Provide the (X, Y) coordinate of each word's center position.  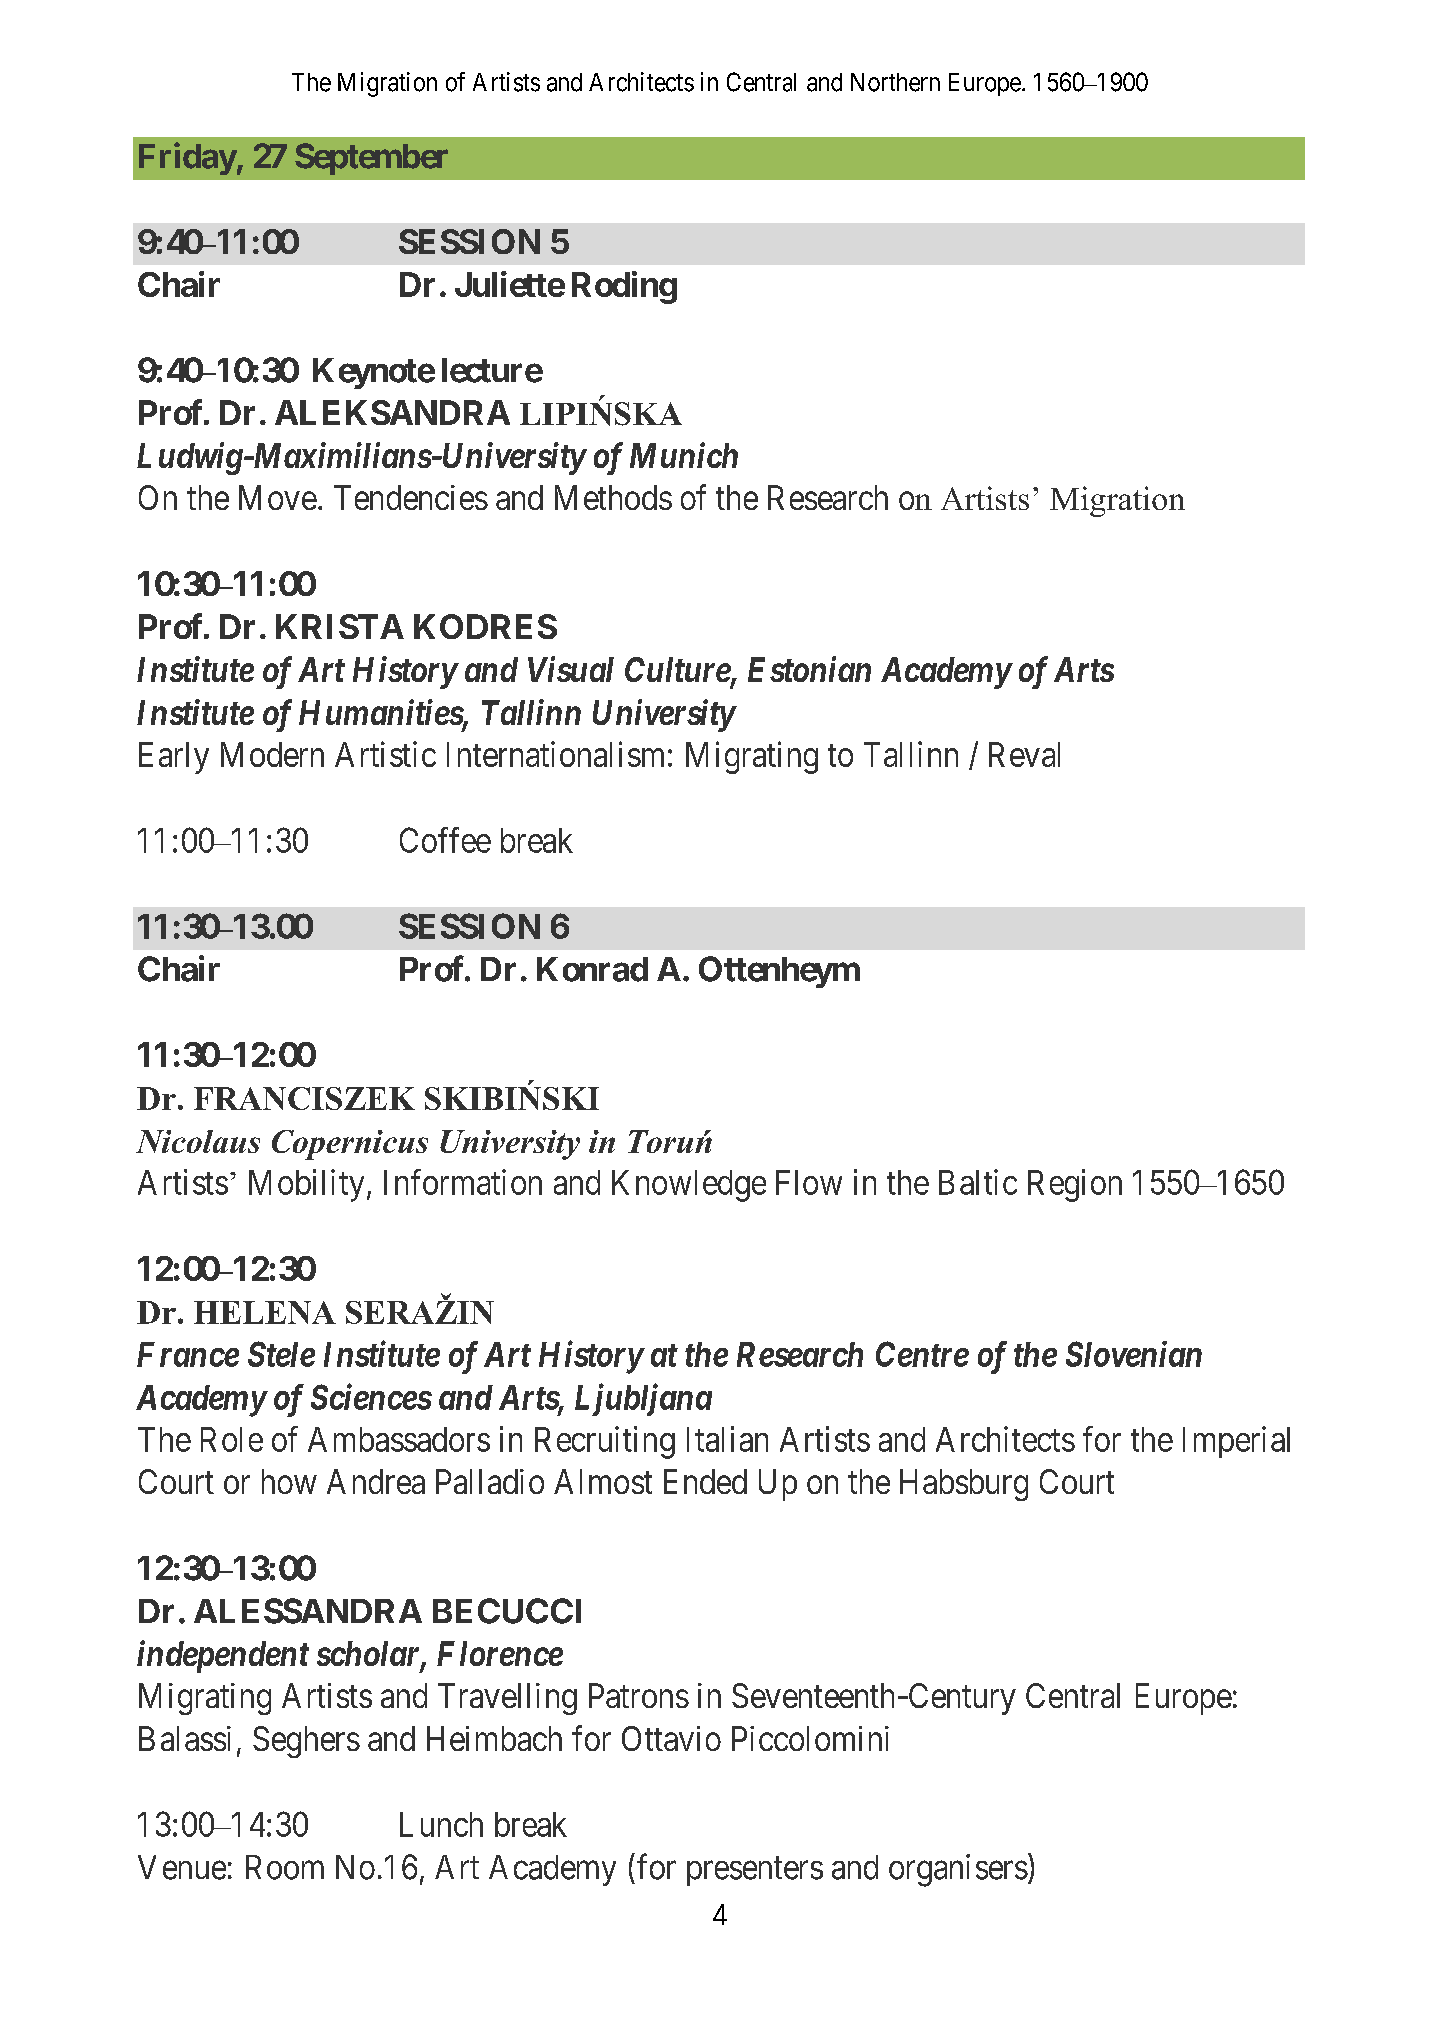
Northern (895, 82)
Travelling (507, 1699)
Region (1075, 1185)
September (371, 159)
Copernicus (350, 1145)
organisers (958, 1870)
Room (285, 1867)
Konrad (592, 969)
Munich (684, 455)
